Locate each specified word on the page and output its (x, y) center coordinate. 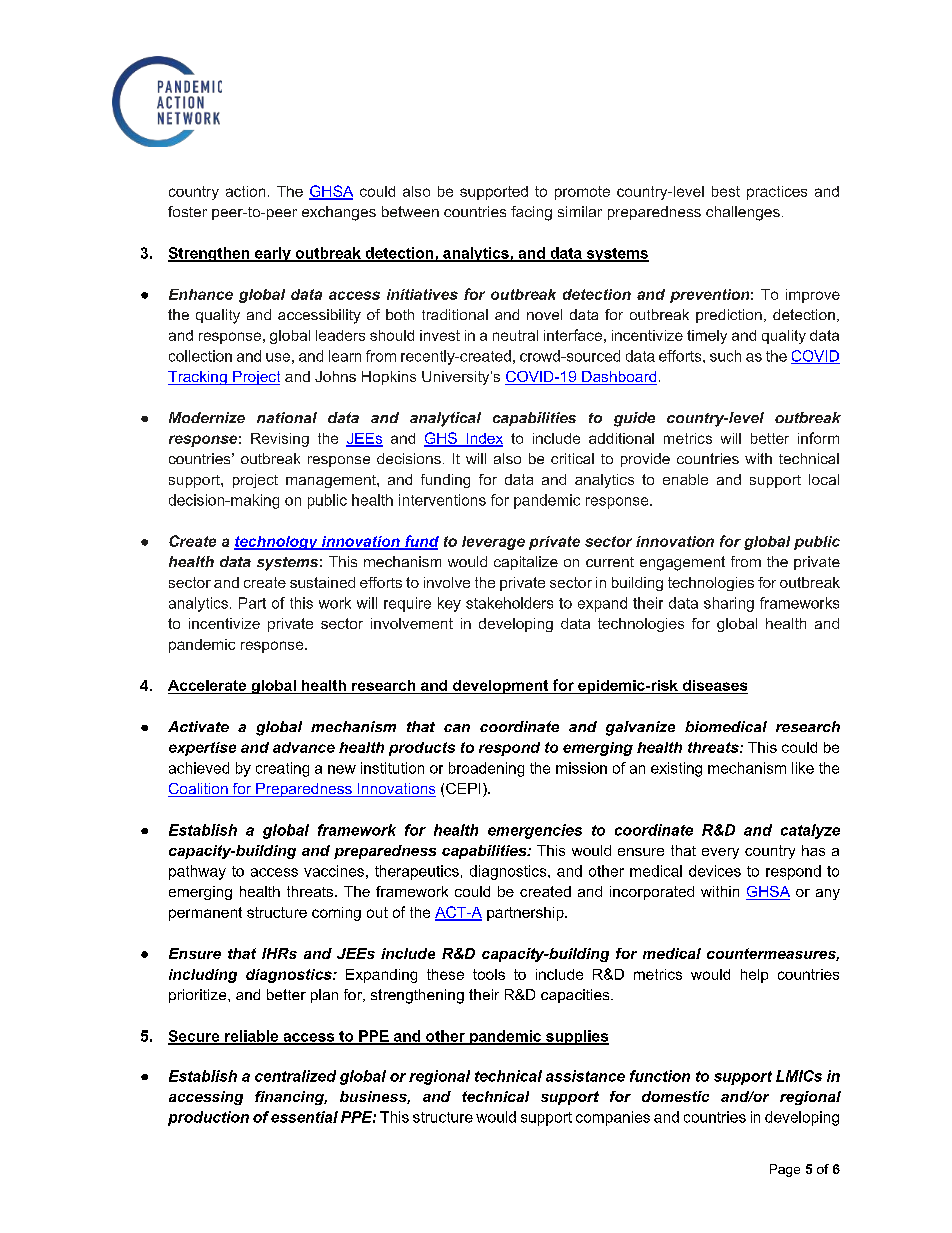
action (245, 191)
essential (304, 1117)
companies (613, 1118)
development (501, 687)
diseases (715, 685)
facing (531, 213)
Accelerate (207, 685)
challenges (743, 213)
